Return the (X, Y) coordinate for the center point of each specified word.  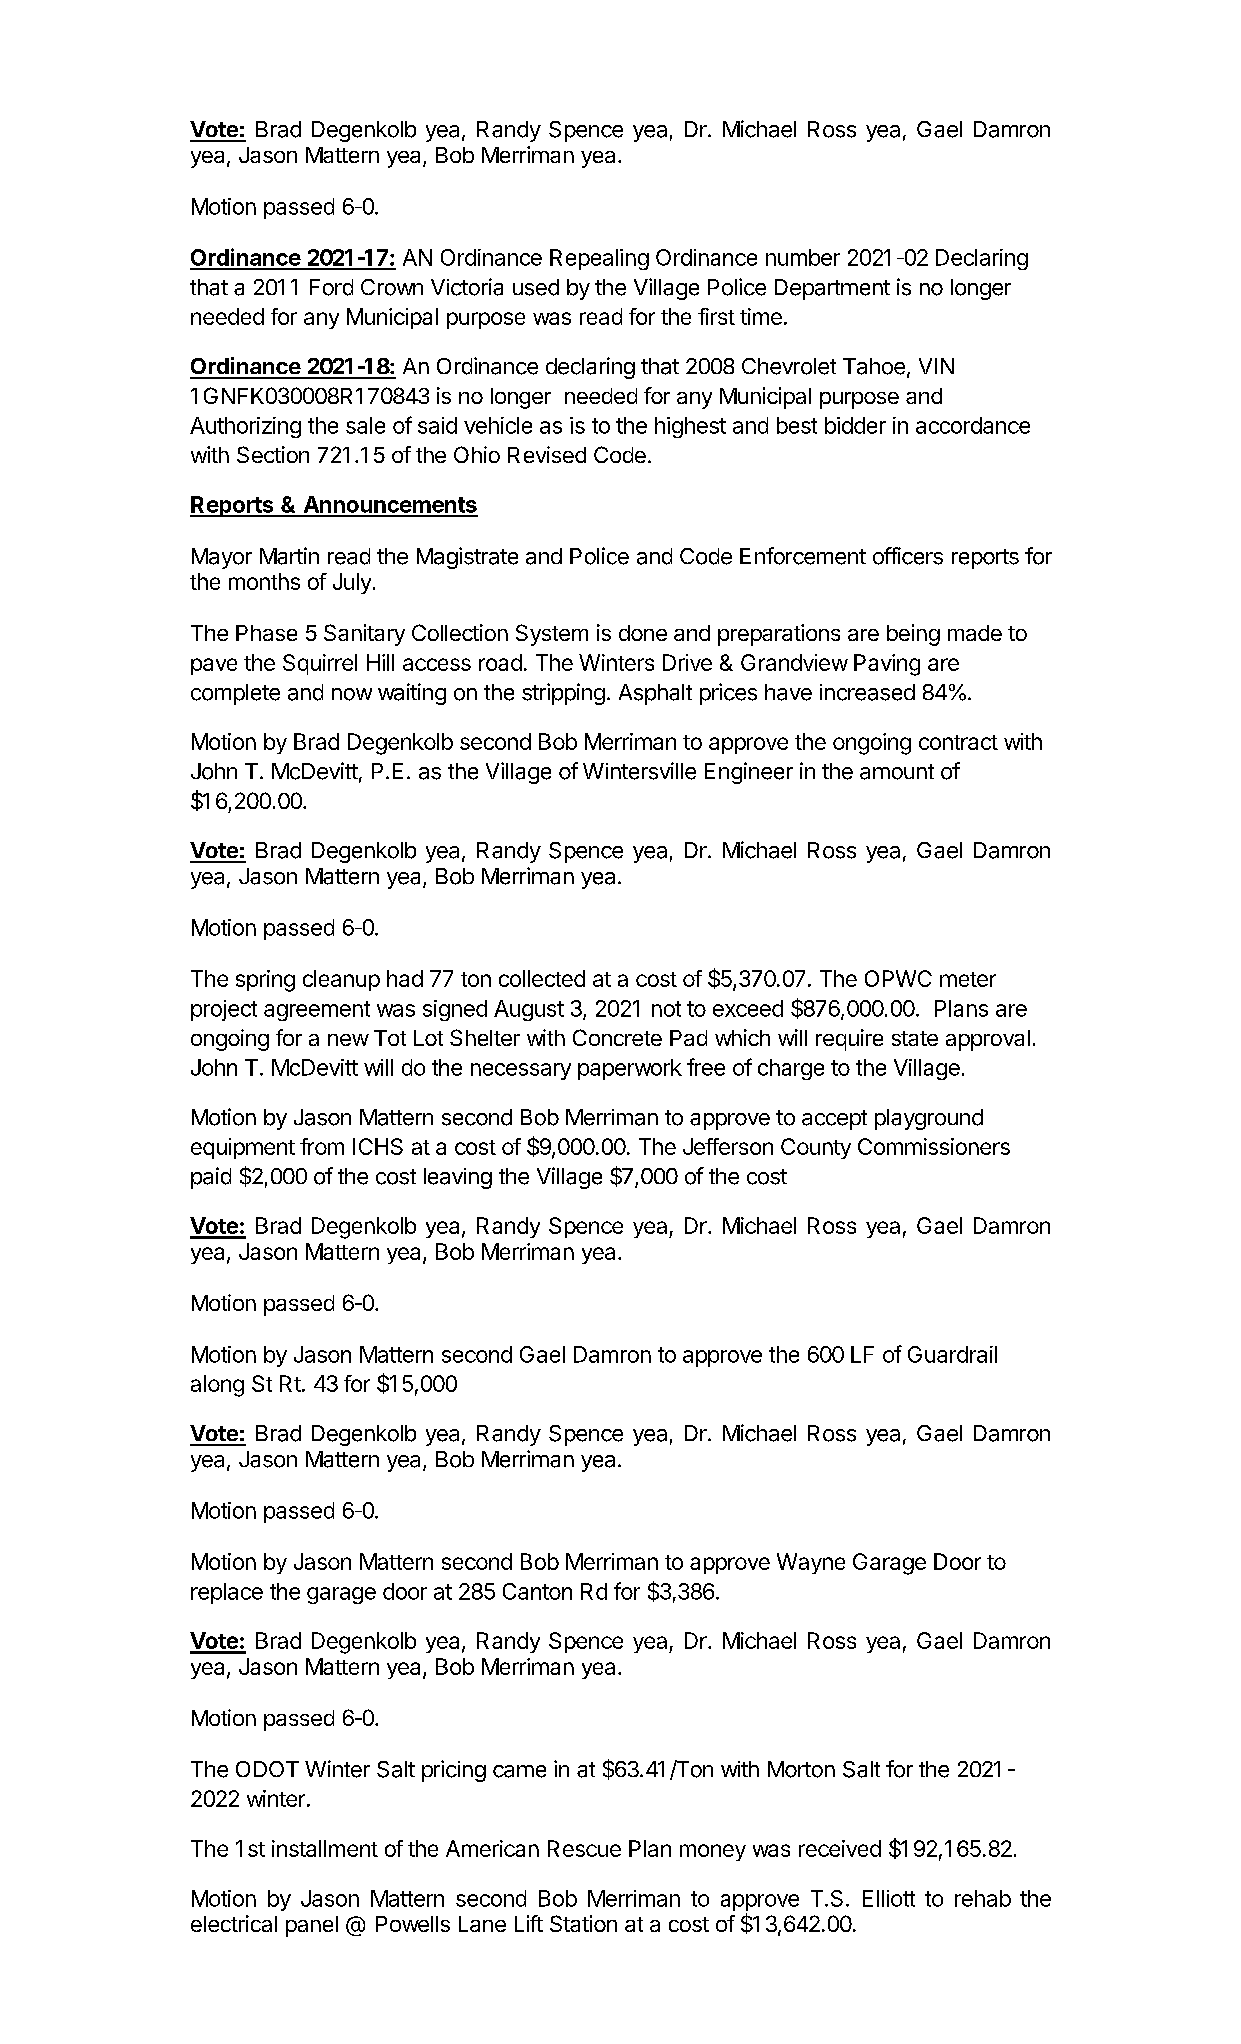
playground (929, 1119)
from (322, 1146)
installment (325, 1848)
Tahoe (874, 366)
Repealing (599, 259)
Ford (331, 287)
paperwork (630, 1069)
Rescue (584, 1848)
